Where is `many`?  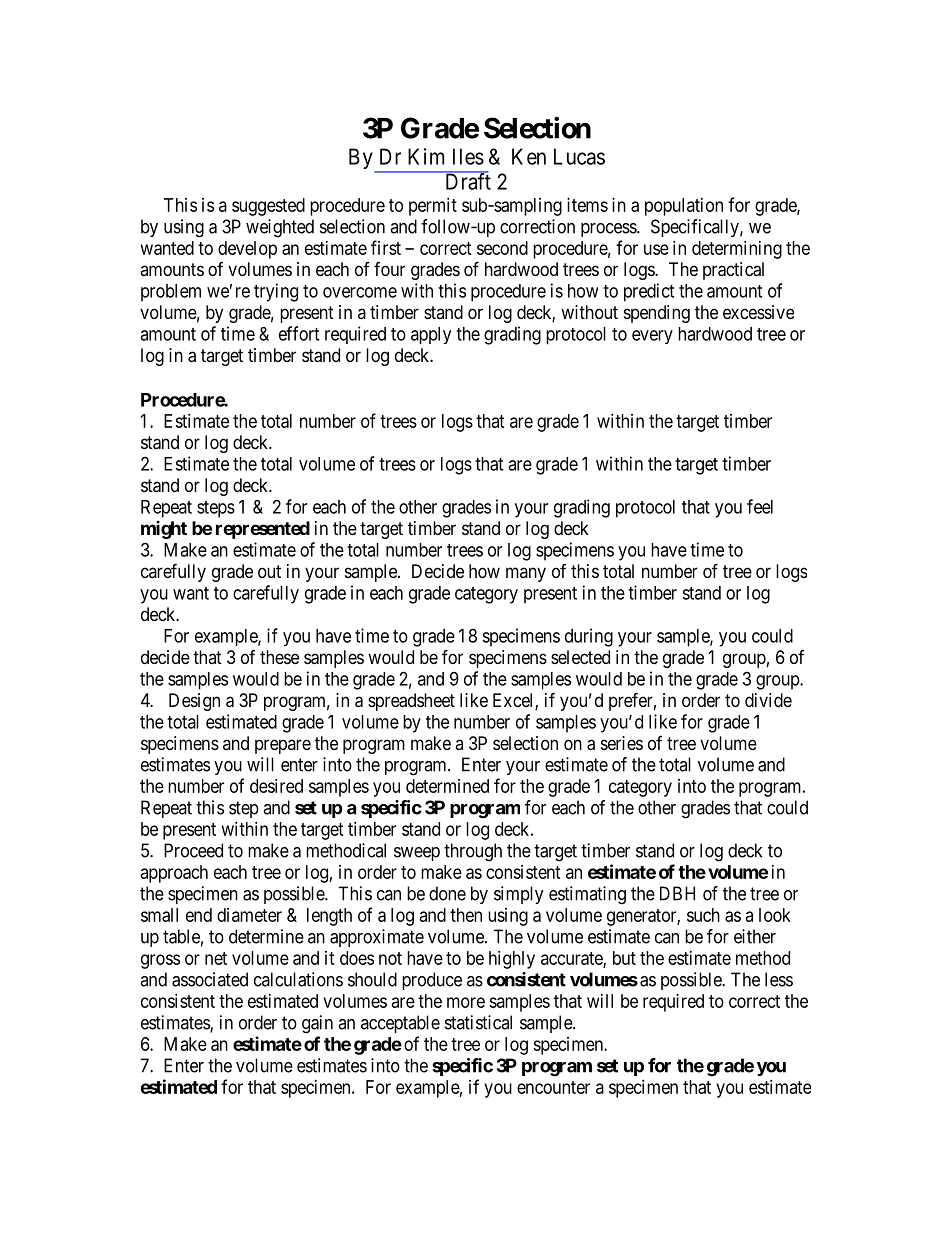
many is located at coordinates (526, 574).
